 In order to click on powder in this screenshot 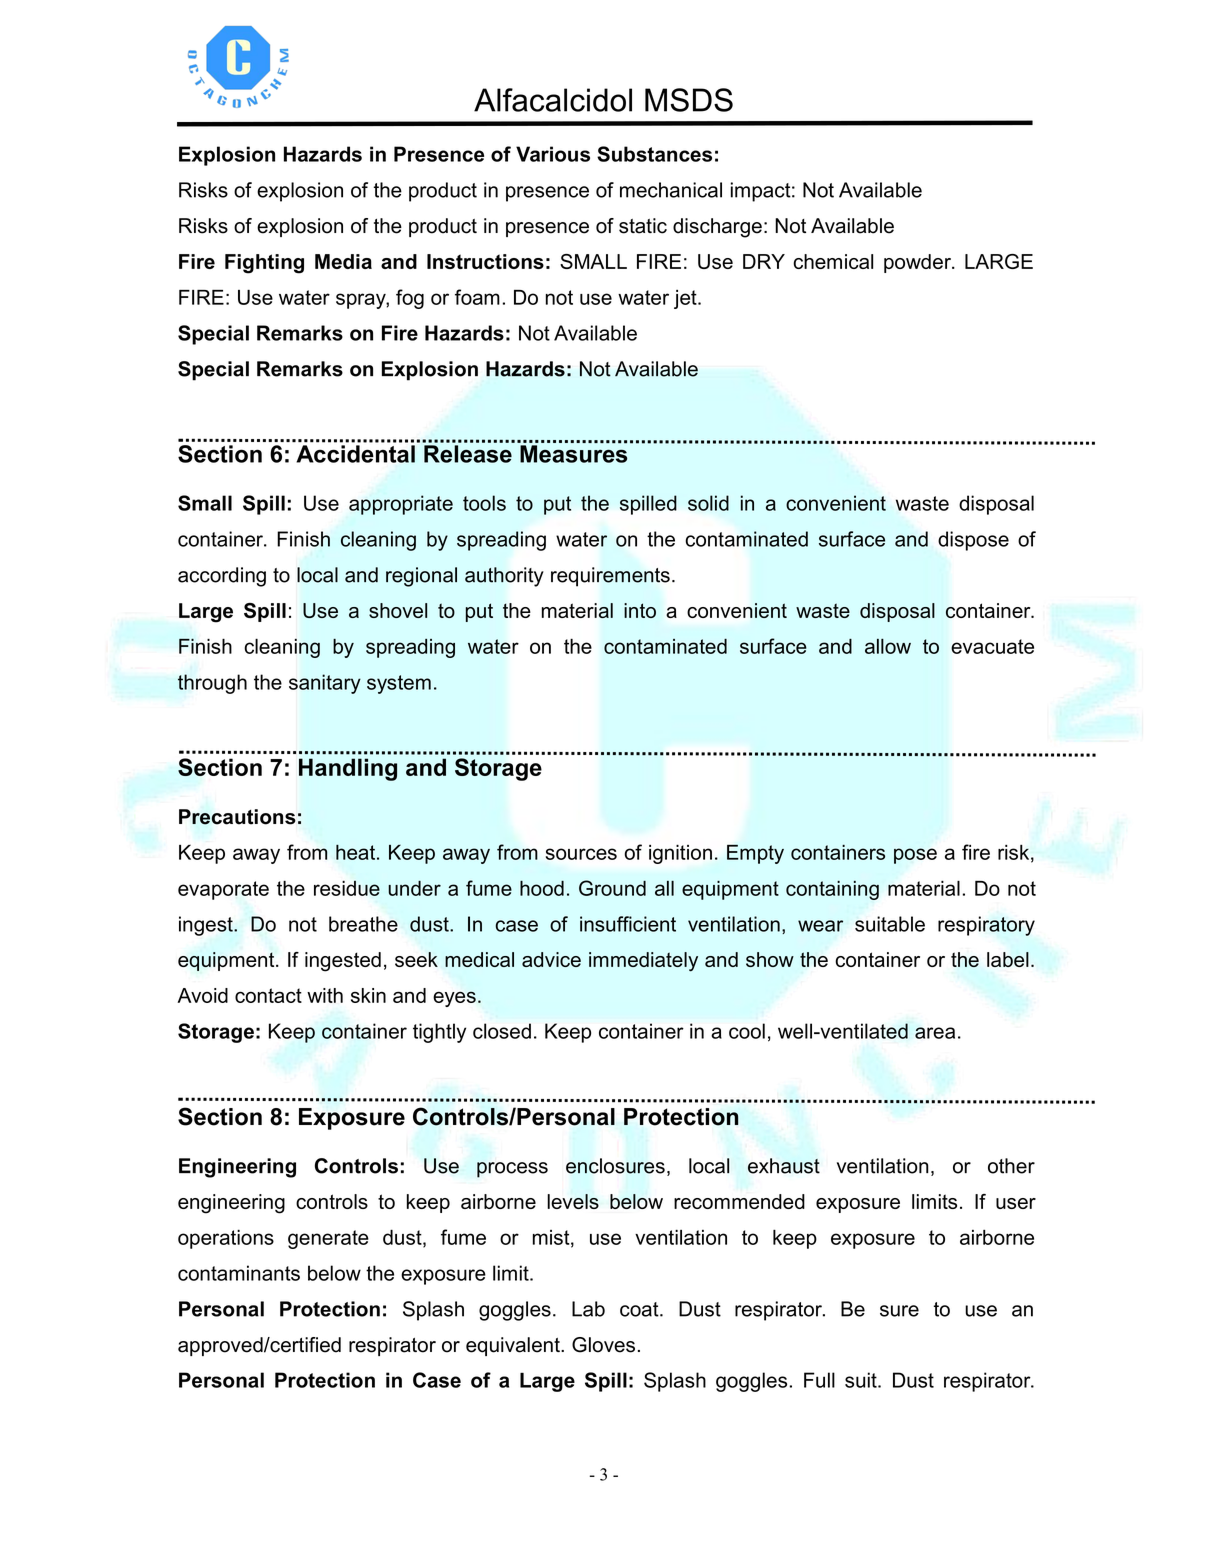, I will do `click(919, 263)`.
